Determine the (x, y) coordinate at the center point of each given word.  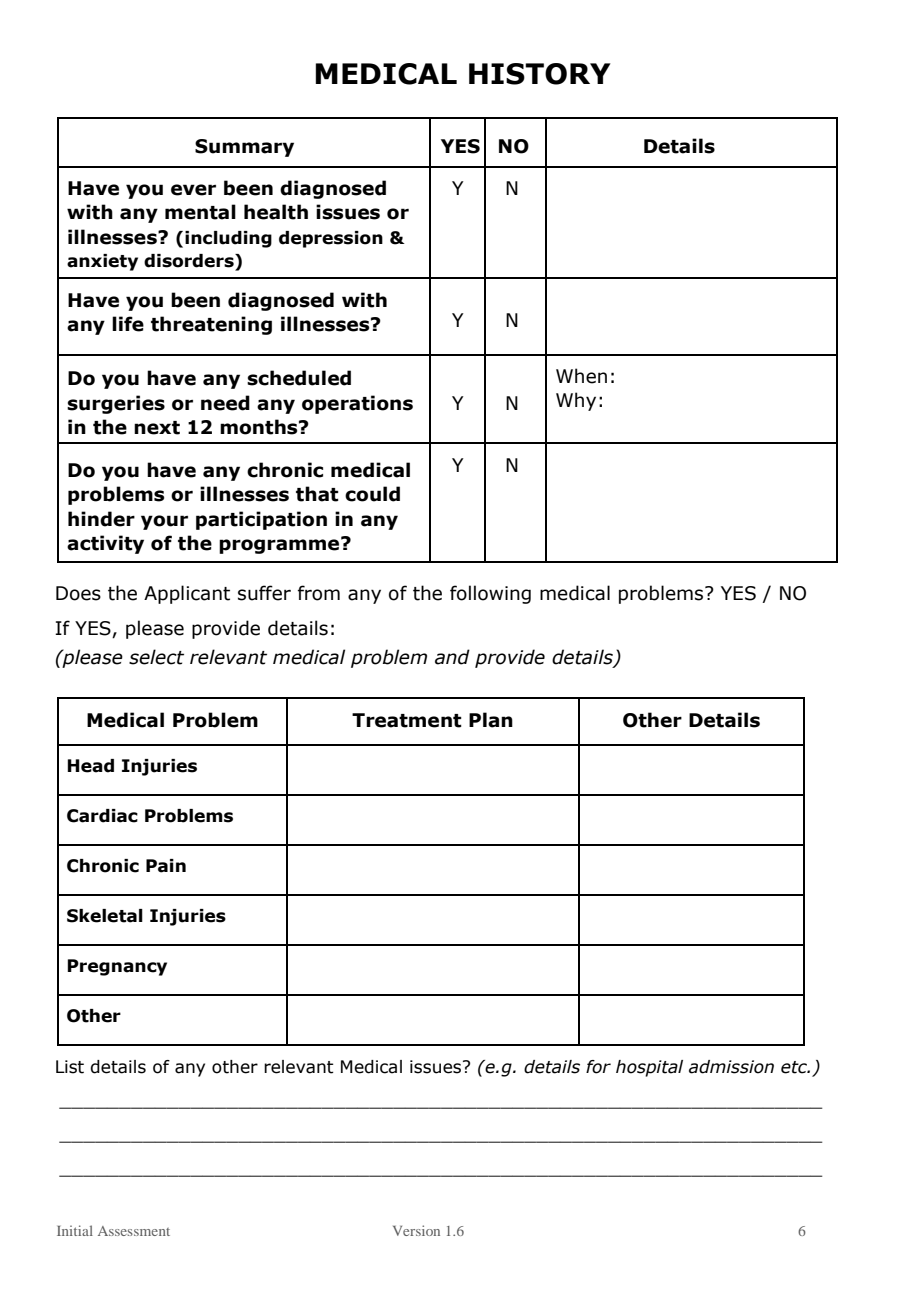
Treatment (407, 720)
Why (576, 401)
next (157, 428)
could (372, 494)
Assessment (134, 1231)
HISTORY (540, 74)
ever (193, 190)
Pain (166, 866)
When (581, 376)
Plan (491, 720)
